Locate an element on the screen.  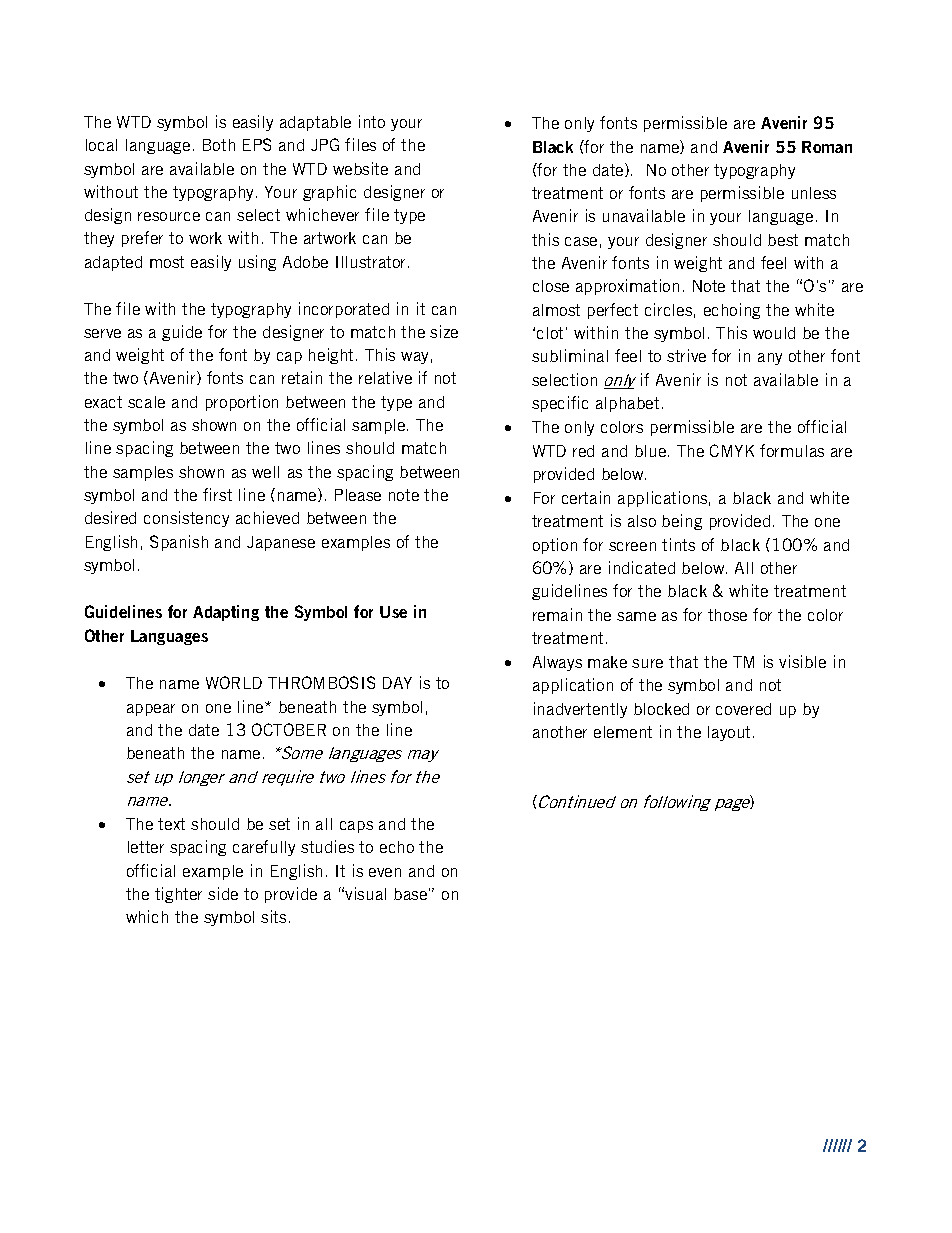
even is located at coordinates (385, 872).
